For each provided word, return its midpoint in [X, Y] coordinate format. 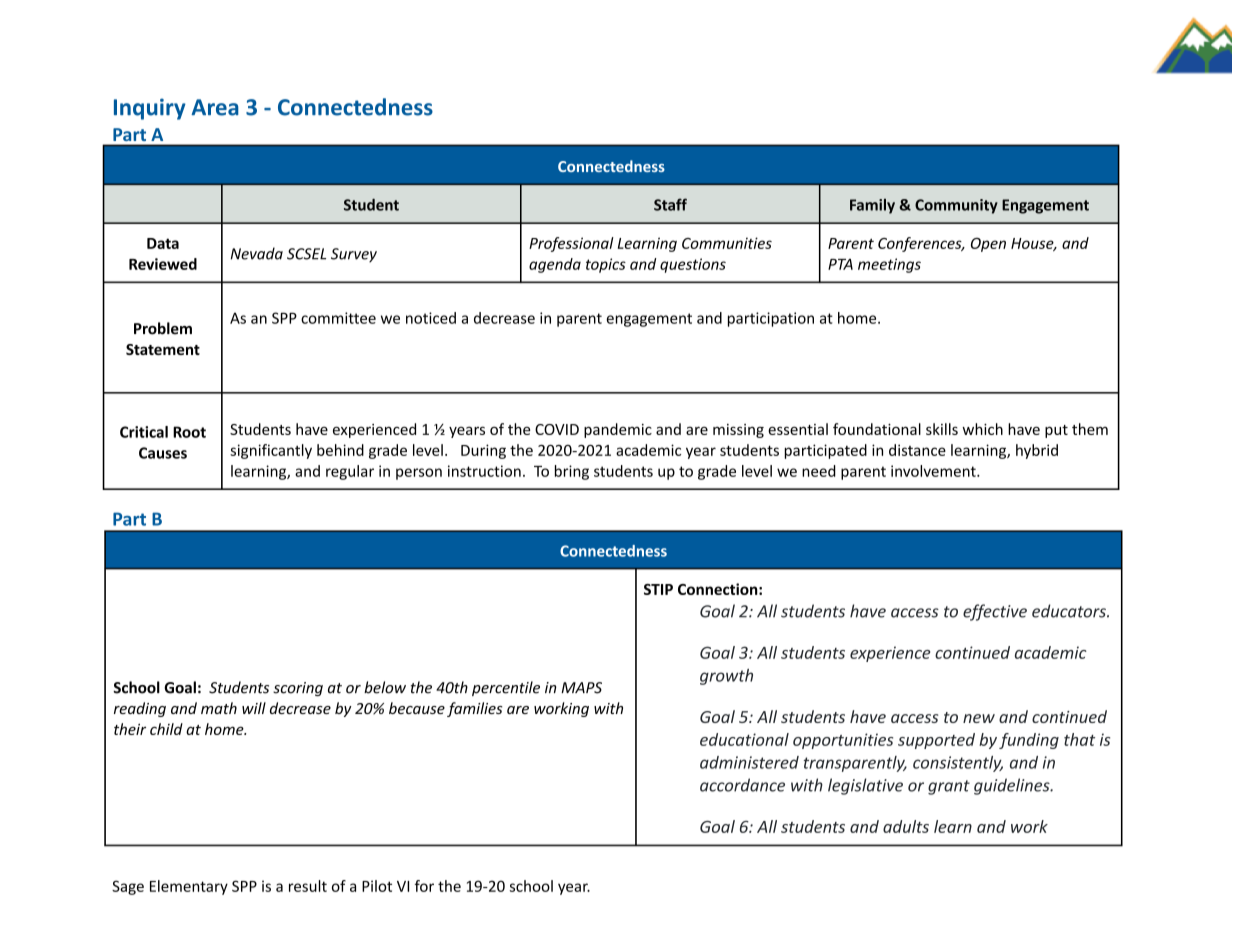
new [979, 718]
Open [988, 245]
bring [572, 472]
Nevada [257, 253]
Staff [670, 204]
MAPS [581, 688]
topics [606, 265]
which [982, 429]
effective [995, 612]
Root [189, 432]
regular [350, 472]
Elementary [189, 887]
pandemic [618, 430]
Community [956, 206]
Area [215, 107]
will [254, 708]
